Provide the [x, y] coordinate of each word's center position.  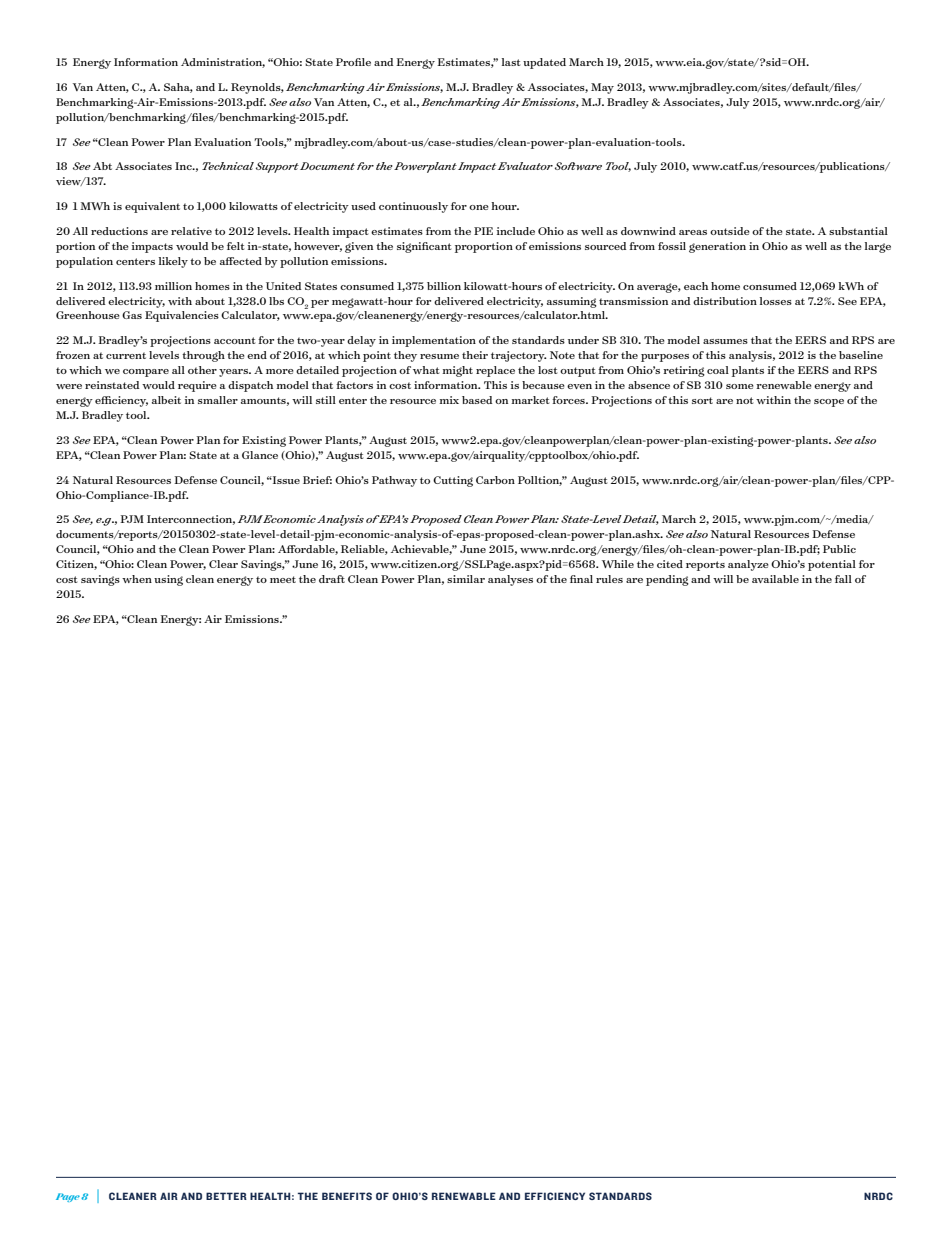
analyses [510, 580]
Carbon [495, 480]
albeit [166, 400]
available [775, 579]
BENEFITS [347, 1196]
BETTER [226, 1196]
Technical [228, 166]
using [168, 580]
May [602, 88]
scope [829, 403]
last [511, 62]
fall [843, 579]
